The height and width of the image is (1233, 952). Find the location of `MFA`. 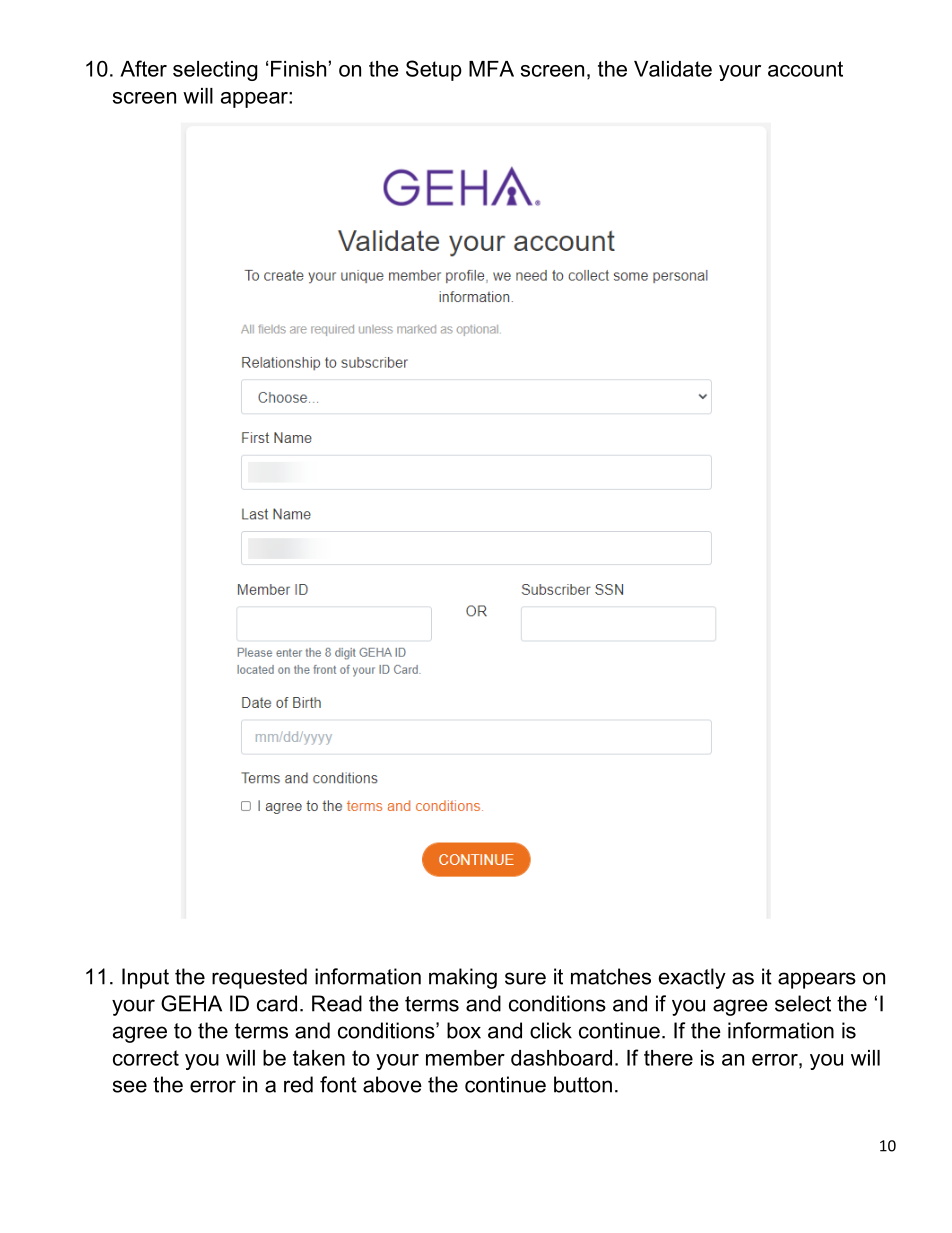

MFA is located at coordinates (491, 69).
